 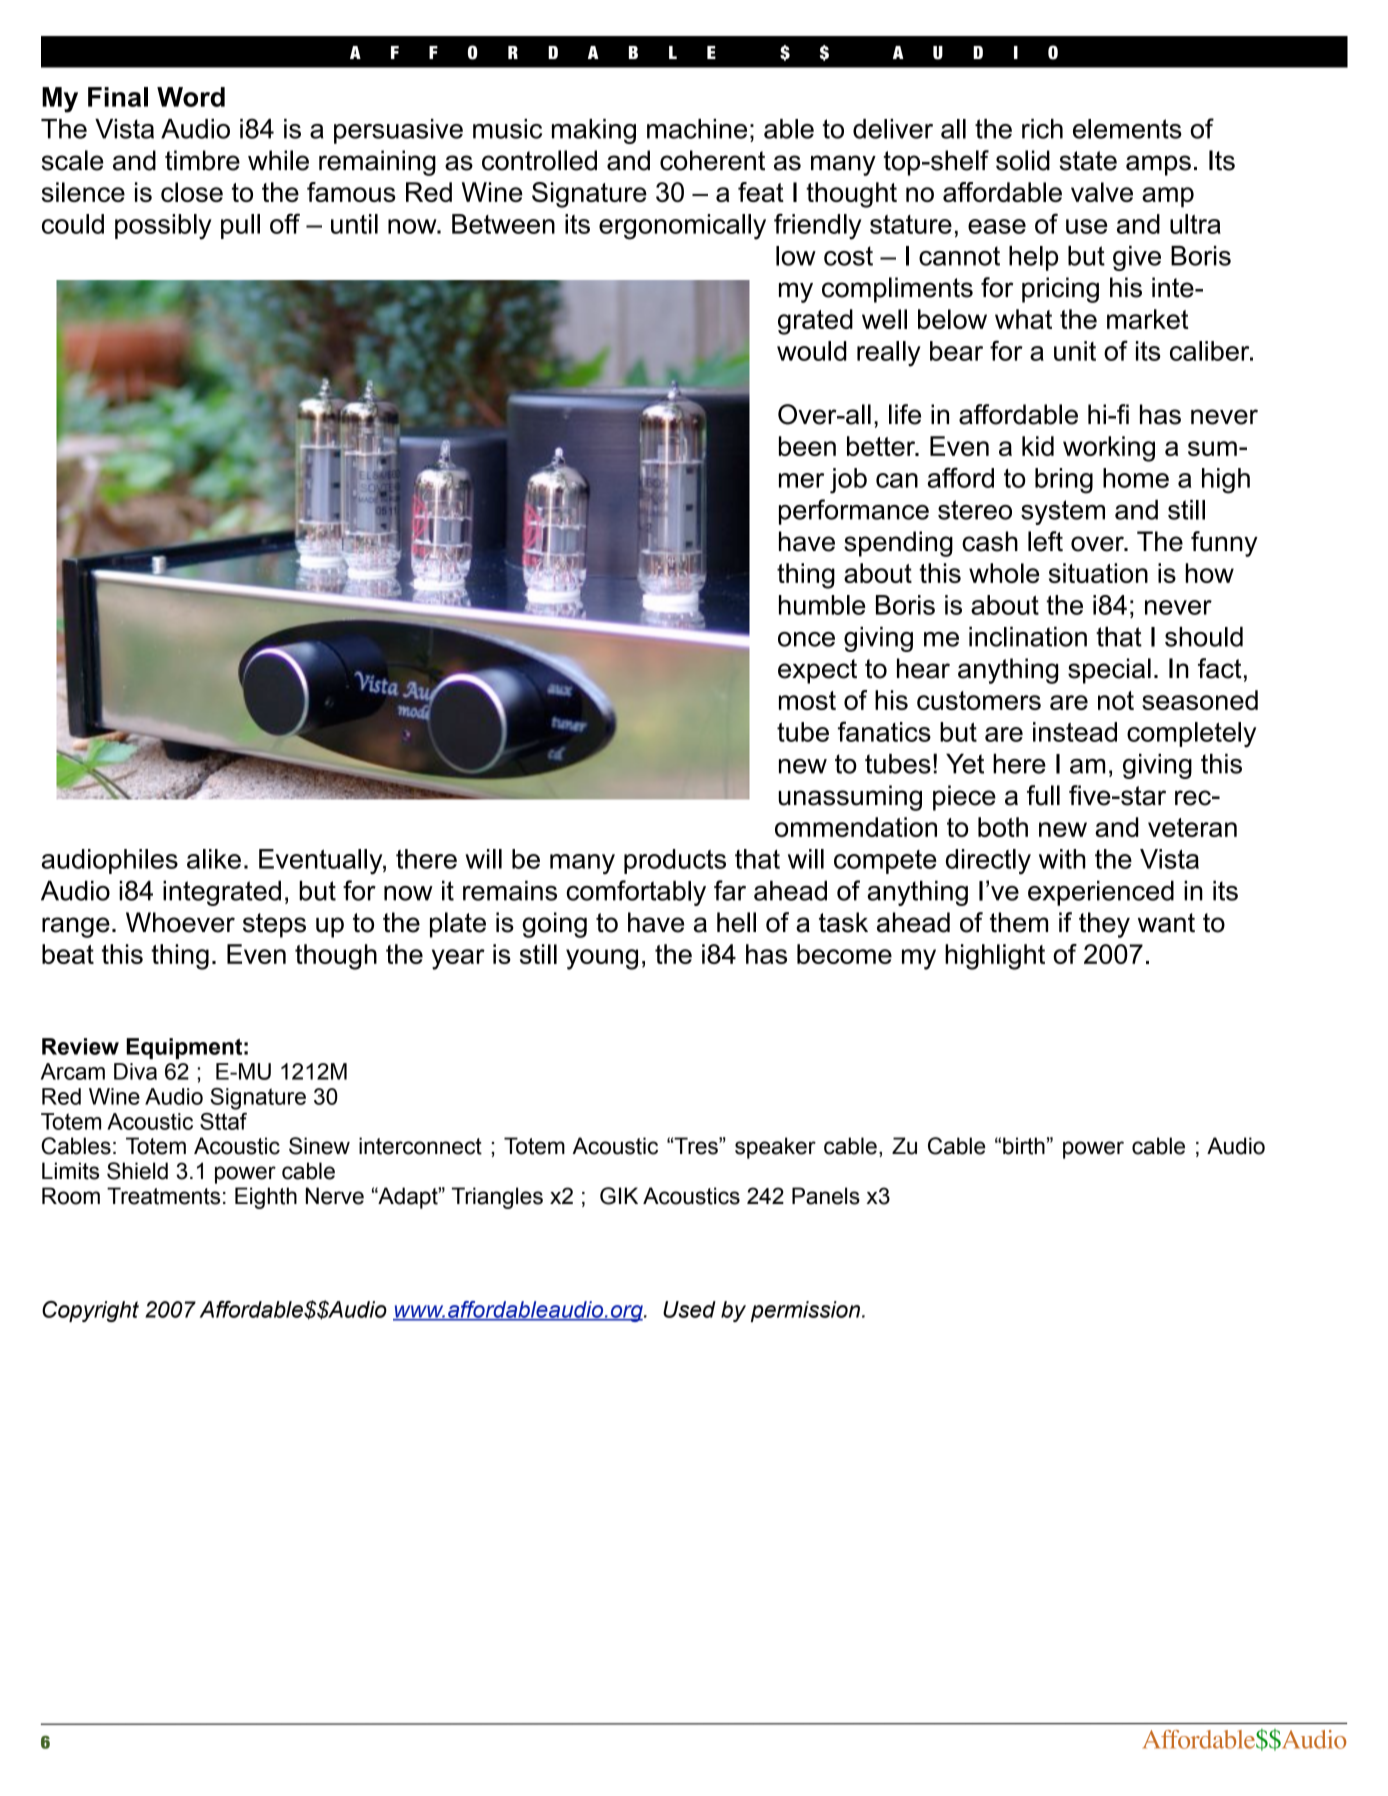 What do you see at coordinates (180, 922) in the page?
I see `Whoever` at bounding box center [180, 922].
